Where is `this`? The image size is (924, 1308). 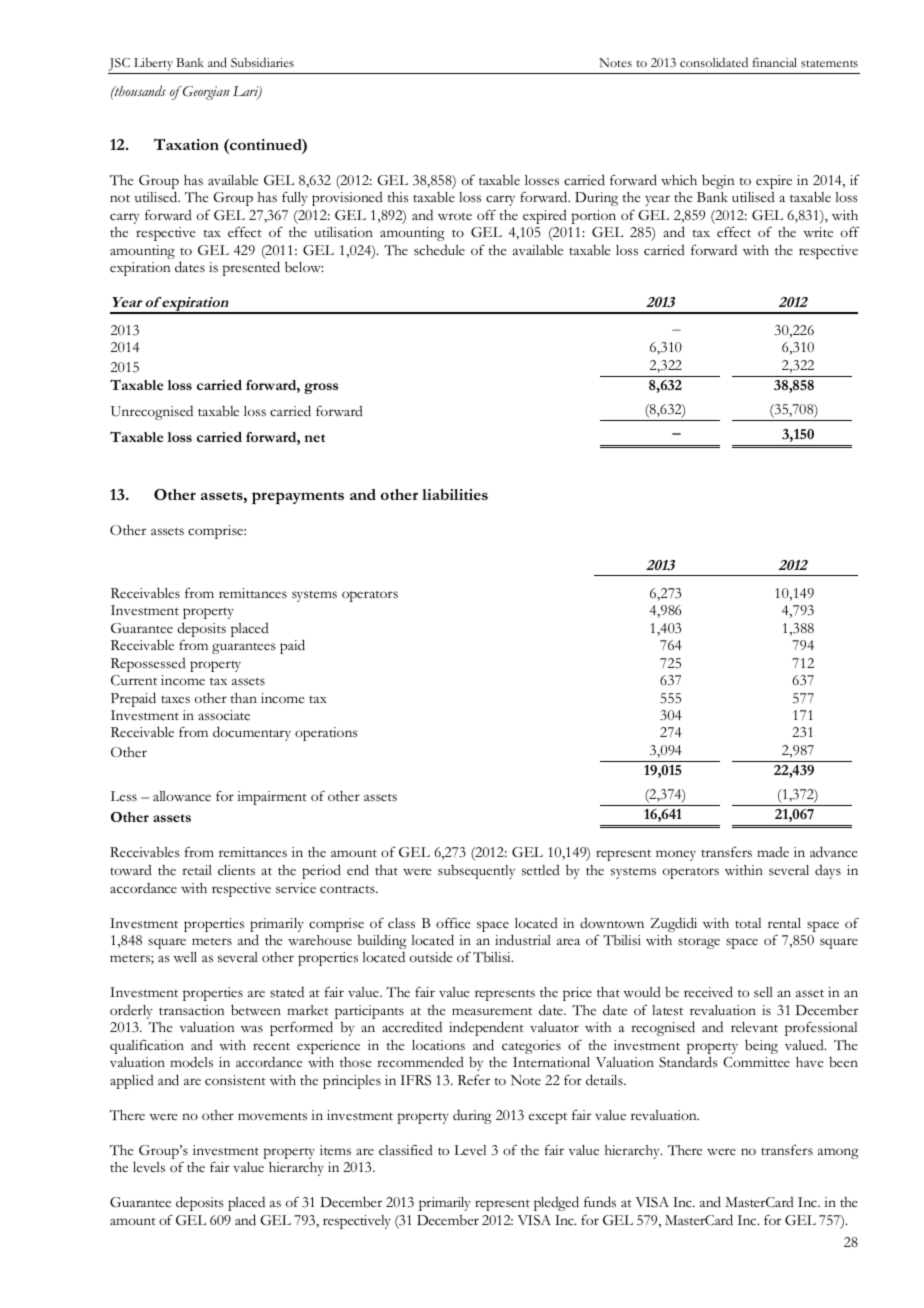 this is located at coordinates (397, 197).
